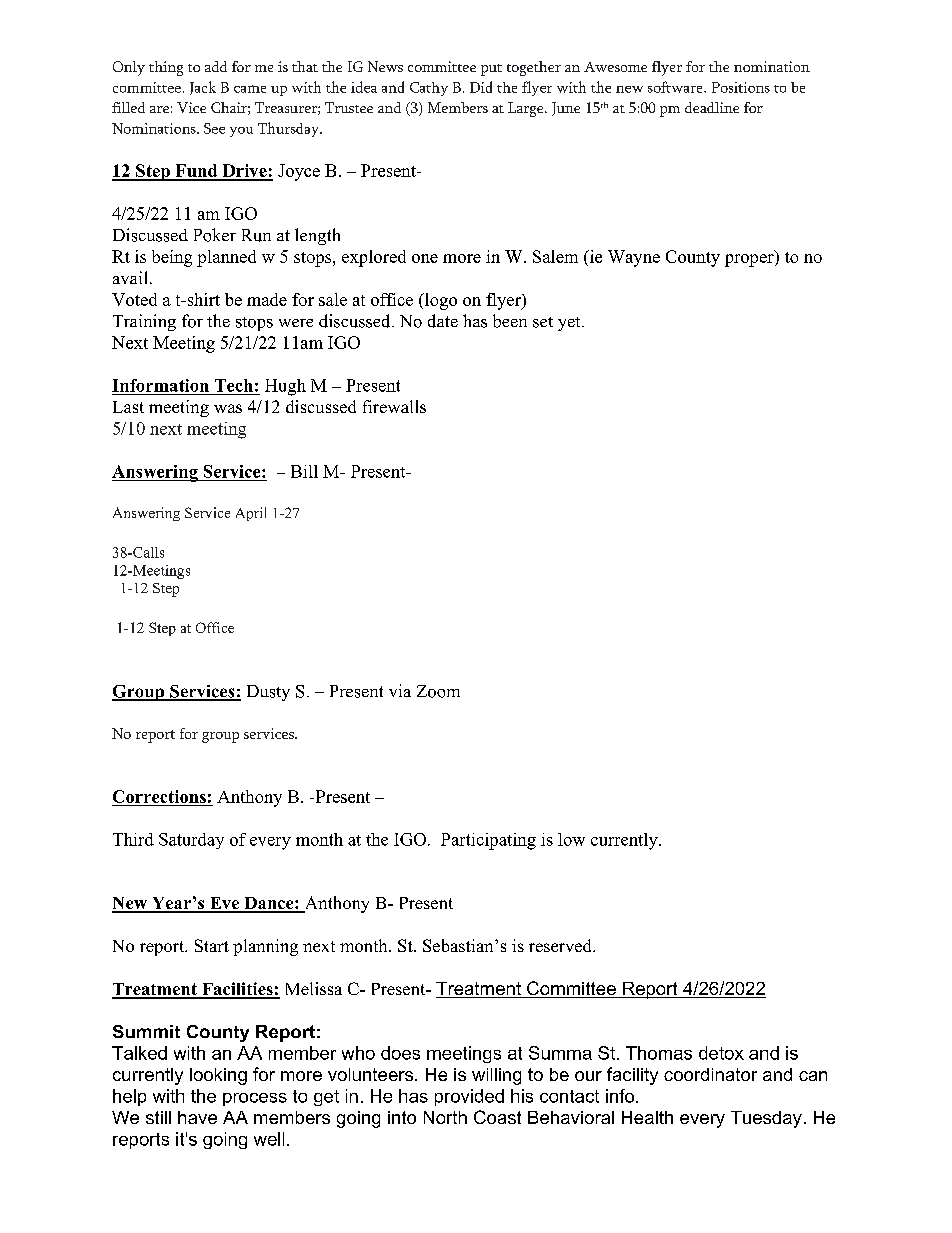 The image size is (952, 1233). I want to click on Zoom, so click(438, 691).
